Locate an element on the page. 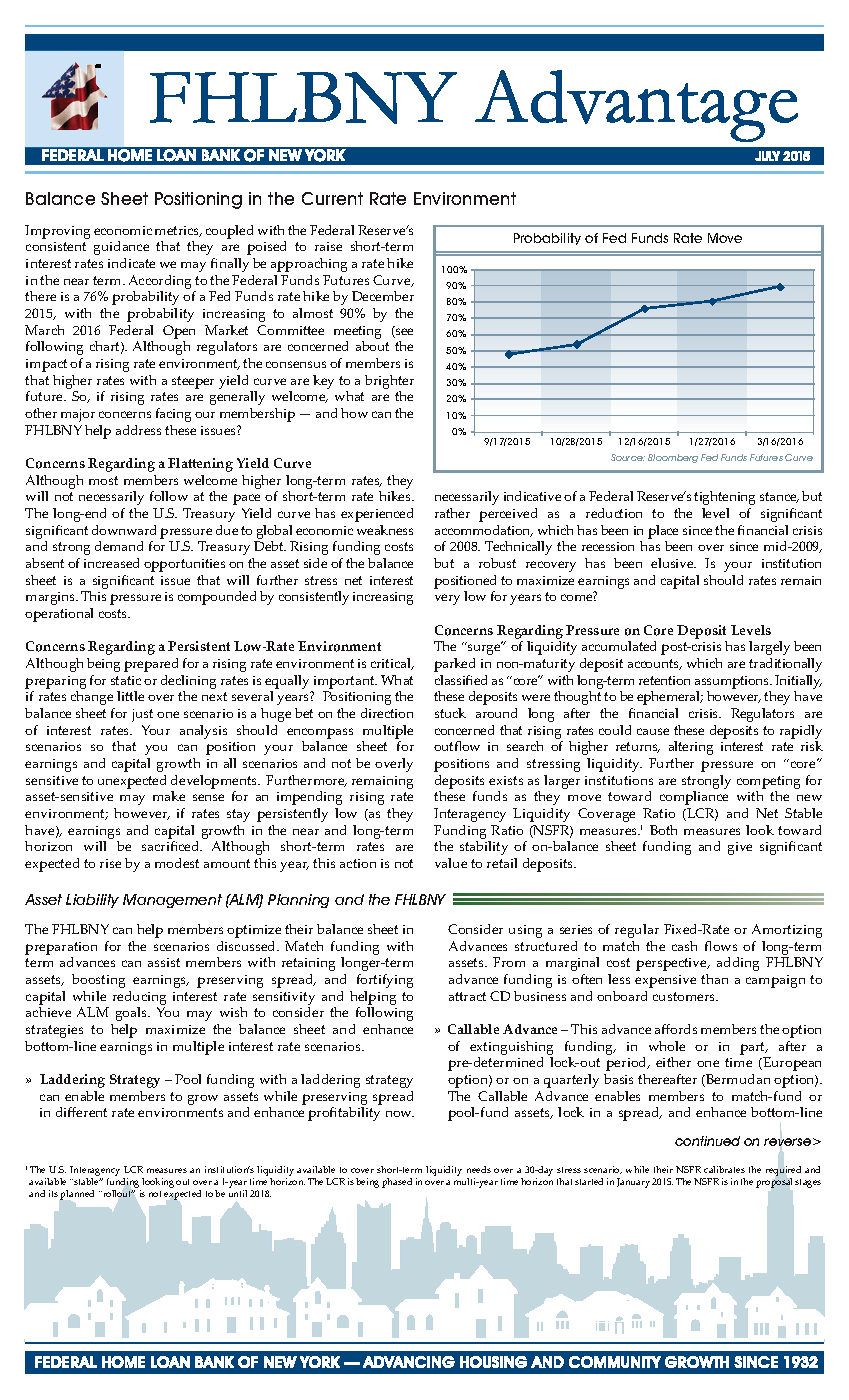  Current is located at coordinates (332, 198).
